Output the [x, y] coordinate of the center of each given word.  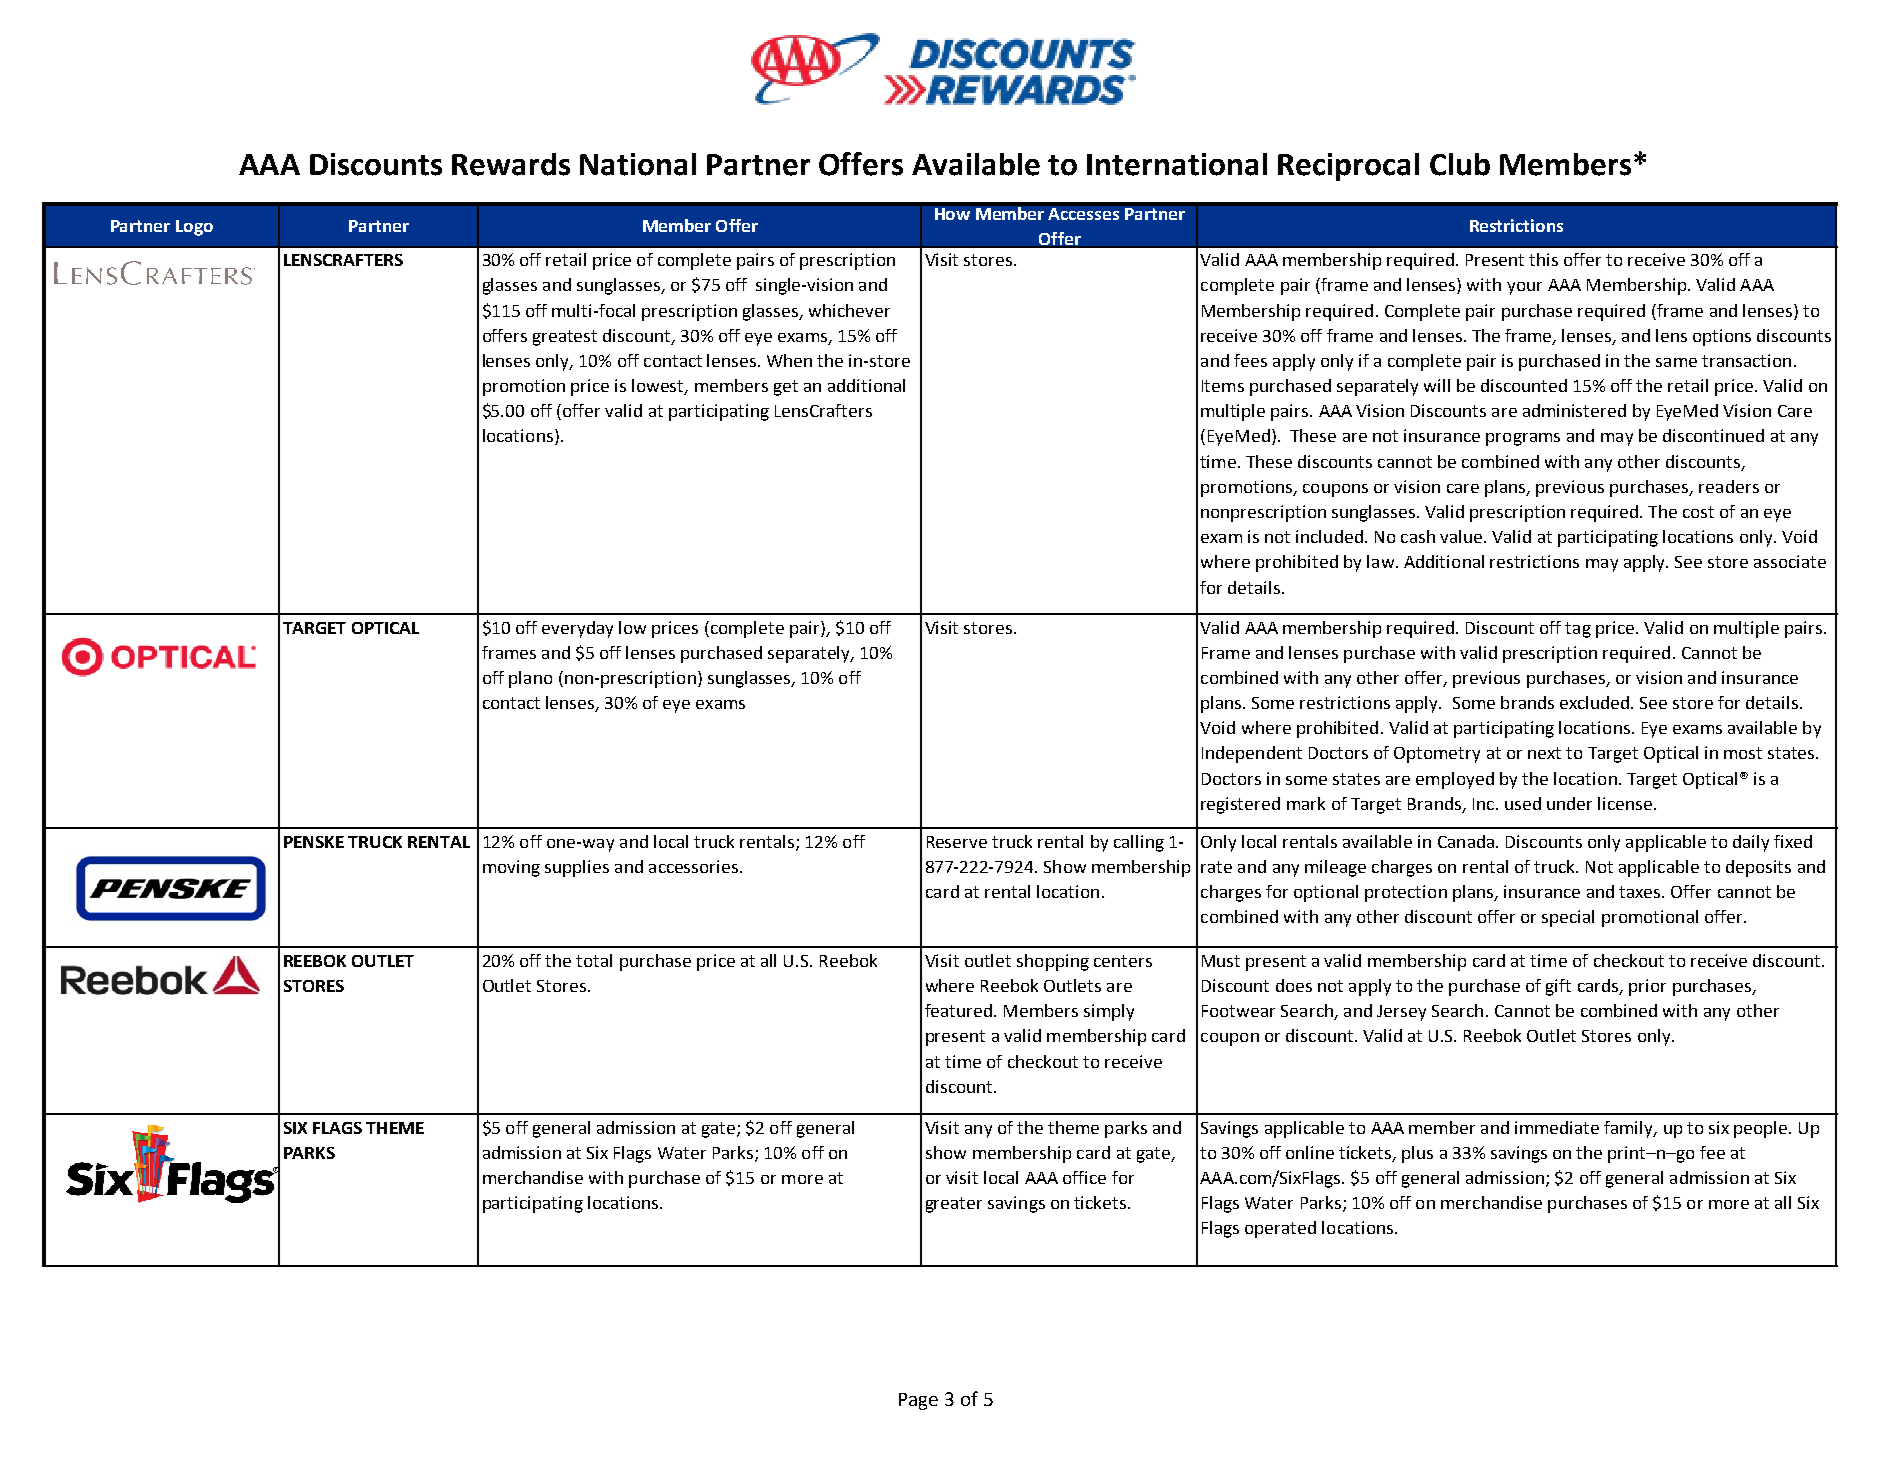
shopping [1053, 962]
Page [918, 1401]
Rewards [511, 164]
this [1543, 259]
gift [1558, 987]
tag [1578, 630]
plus [1417, 1154]
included [1329, 536]
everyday [577, 629]
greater [954, 1205]
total [594, 960]
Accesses [1083, 214]
